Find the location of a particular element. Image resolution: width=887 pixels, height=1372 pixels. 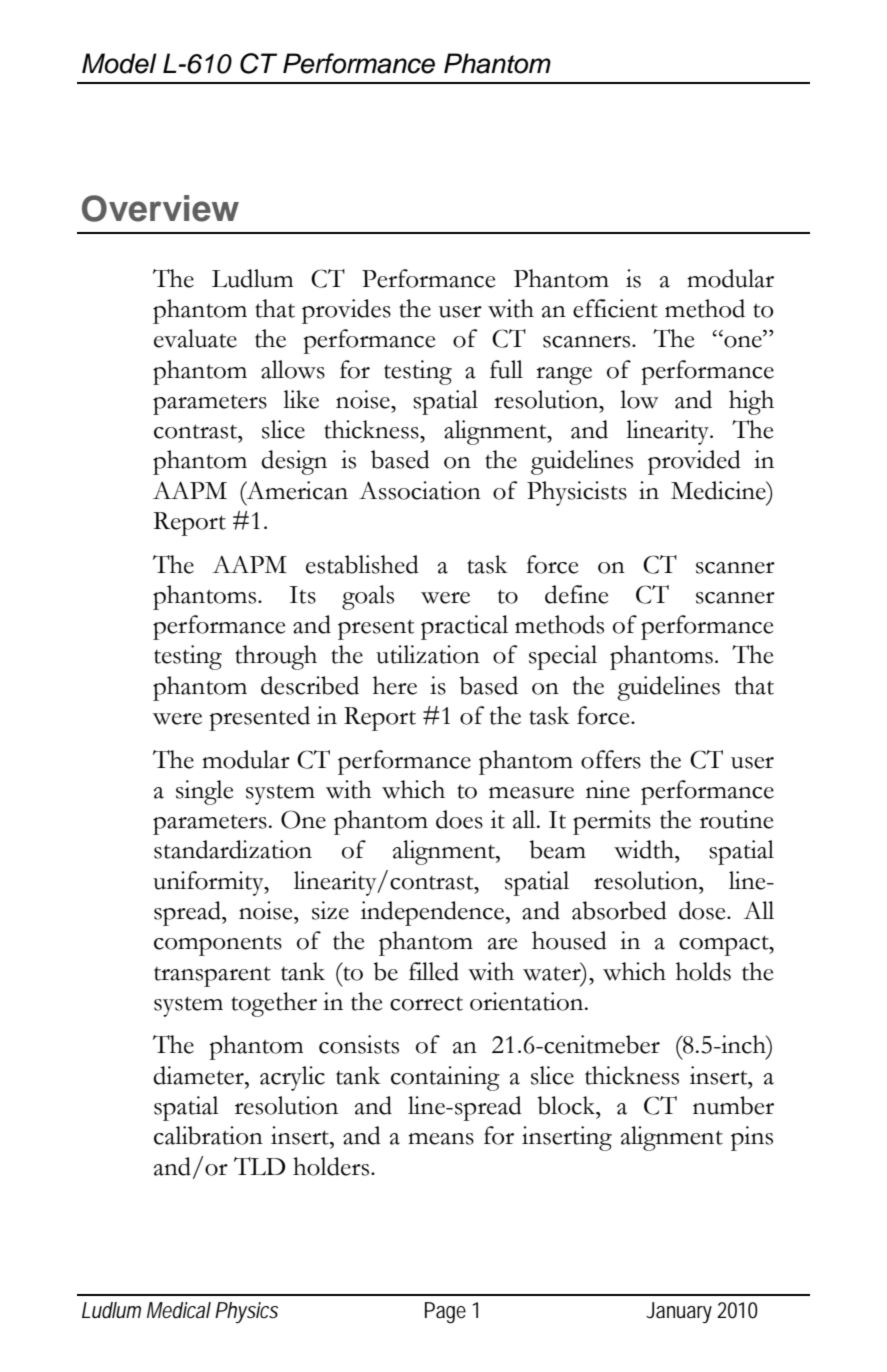

diameter is located at coordinates (199, 1075).
